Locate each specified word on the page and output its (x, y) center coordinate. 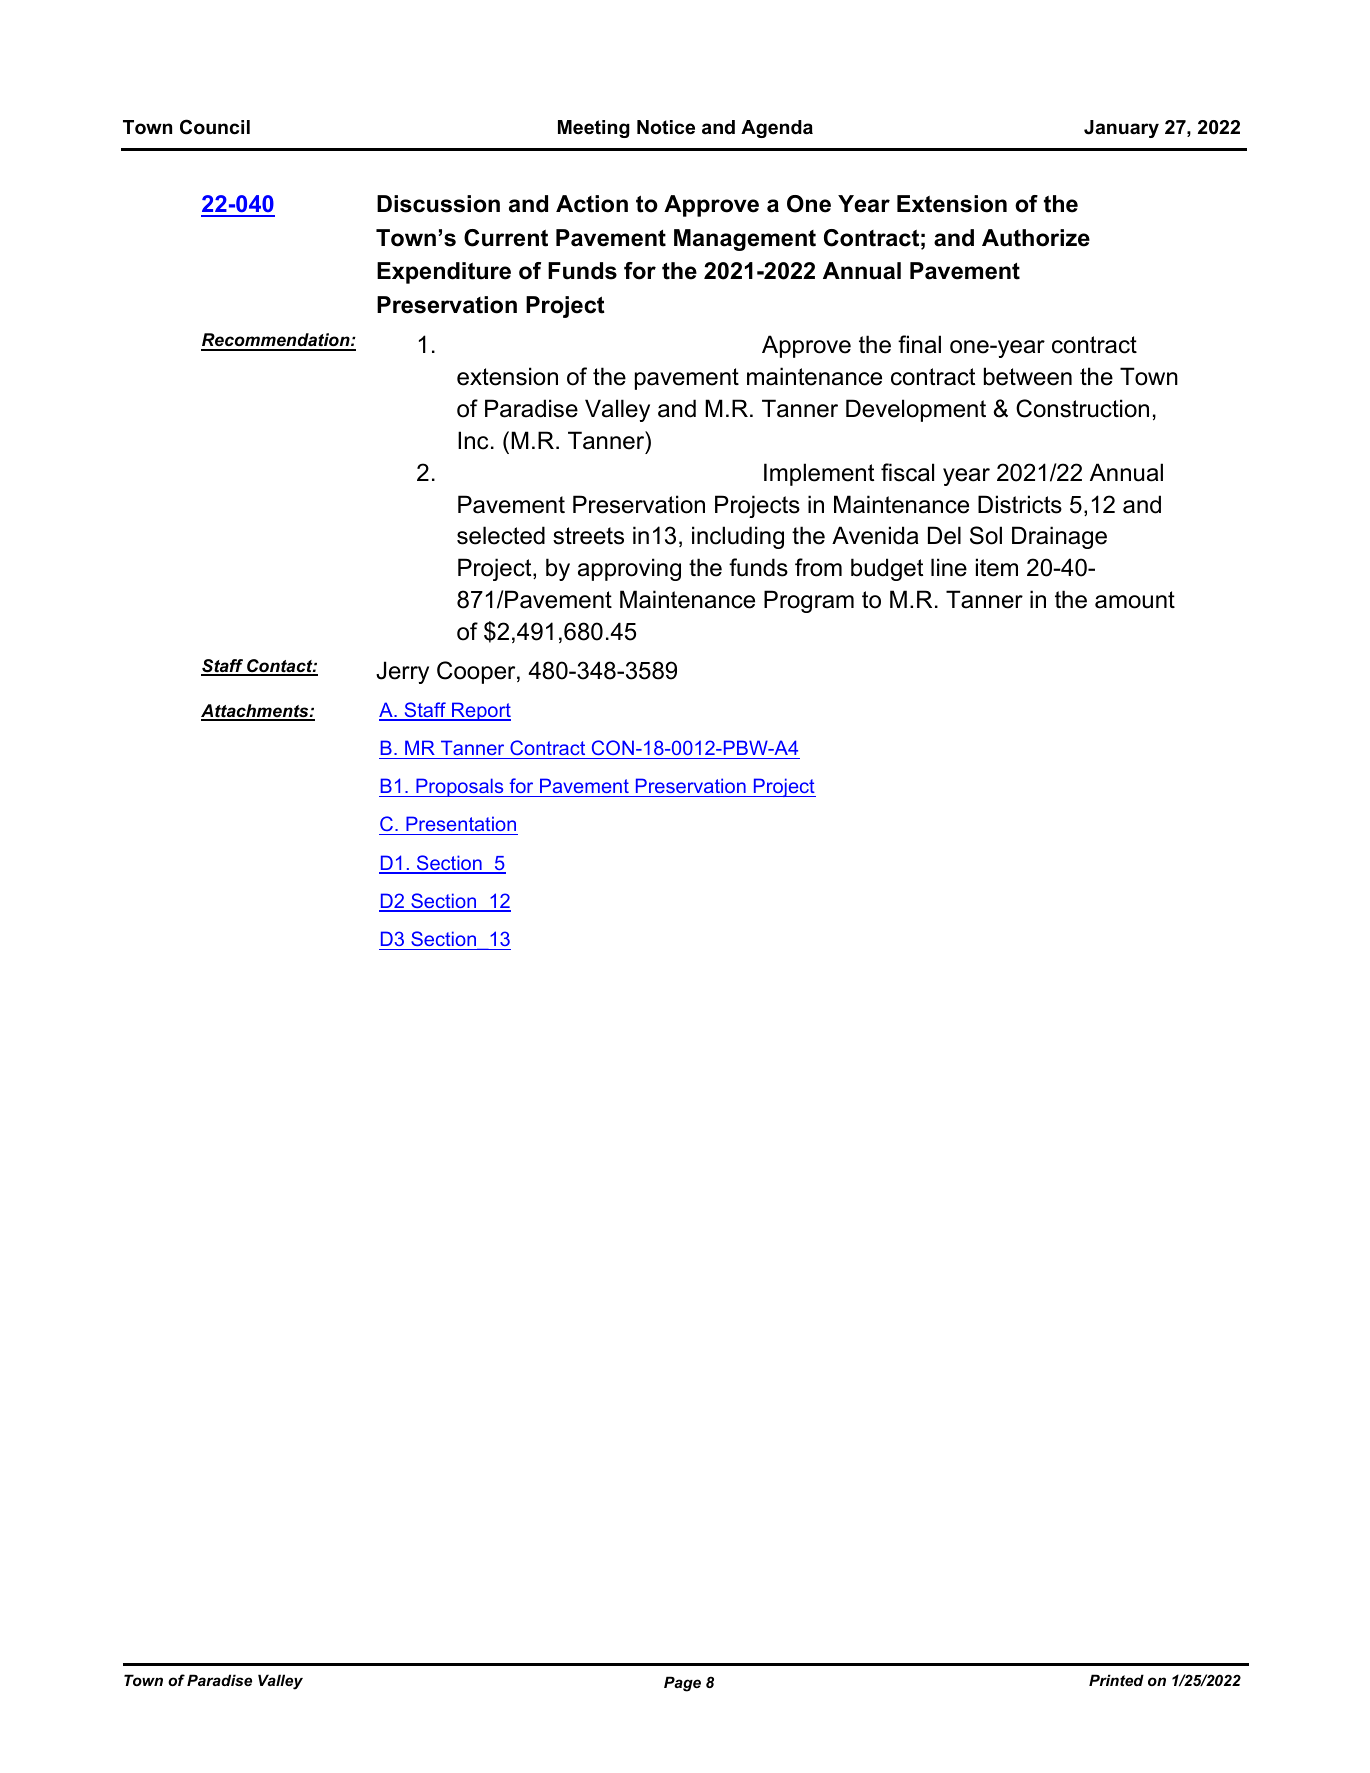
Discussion (438, 204)
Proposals (460, 787)
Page (682, 1684)
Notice (666, 127)
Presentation (461, 825)
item (997, 567)
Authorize (1036, 238)
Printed (1116, 1680)
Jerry (402, 672)
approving (629, 569)
